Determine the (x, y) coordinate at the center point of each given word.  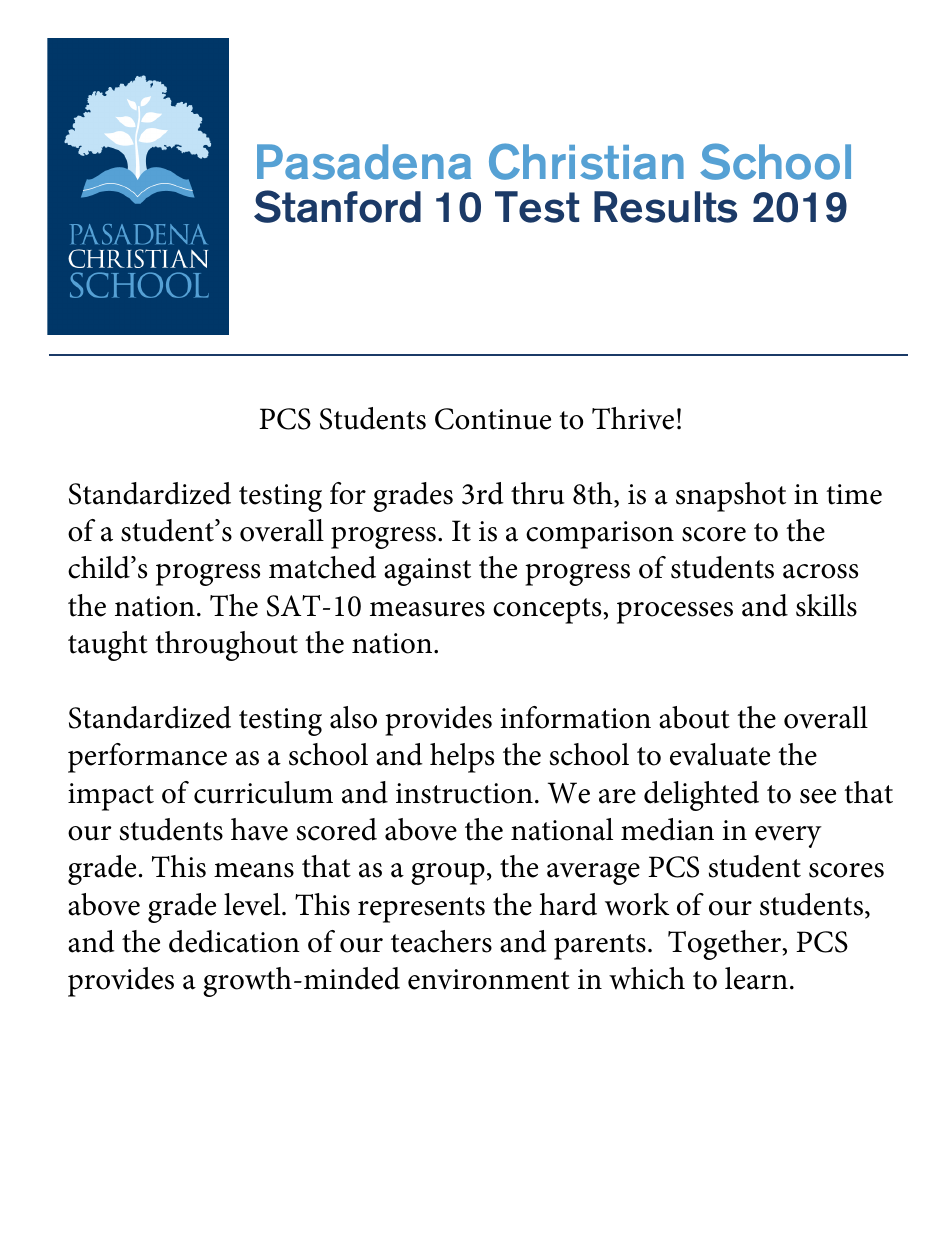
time (854, 494)
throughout (226, 646)
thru (538, 493)
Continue (493, 419)
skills (826, 605)
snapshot (731, 497)
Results (665, 207)
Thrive (633, 418)
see (818, 796)
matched (322, 567)
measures (427, 609)
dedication (234, 941)
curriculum (263, 792)
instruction (464, 793)
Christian (586, 161)
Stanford (337, 206)
